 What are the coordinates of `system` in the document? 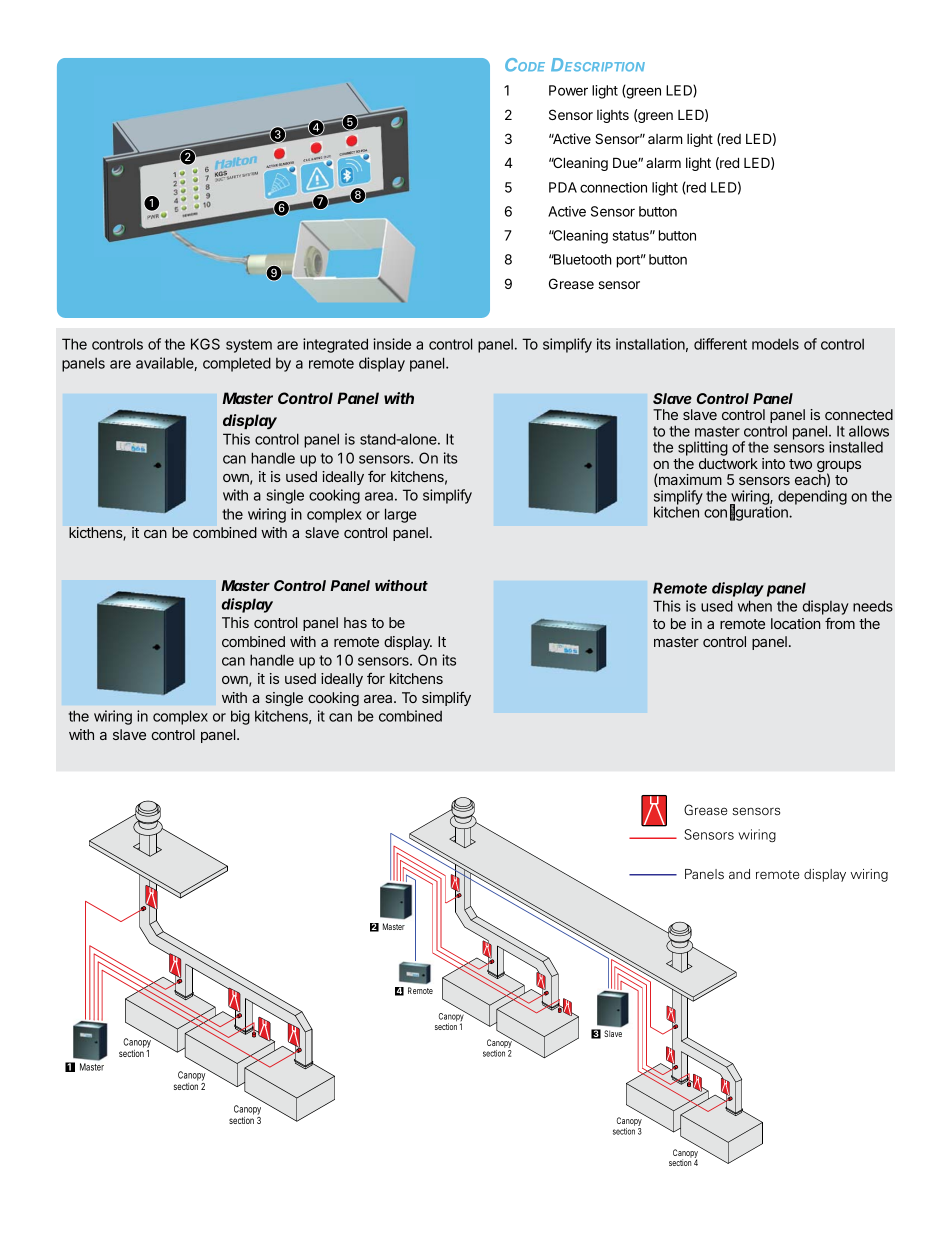 It's located at (249, 346).
